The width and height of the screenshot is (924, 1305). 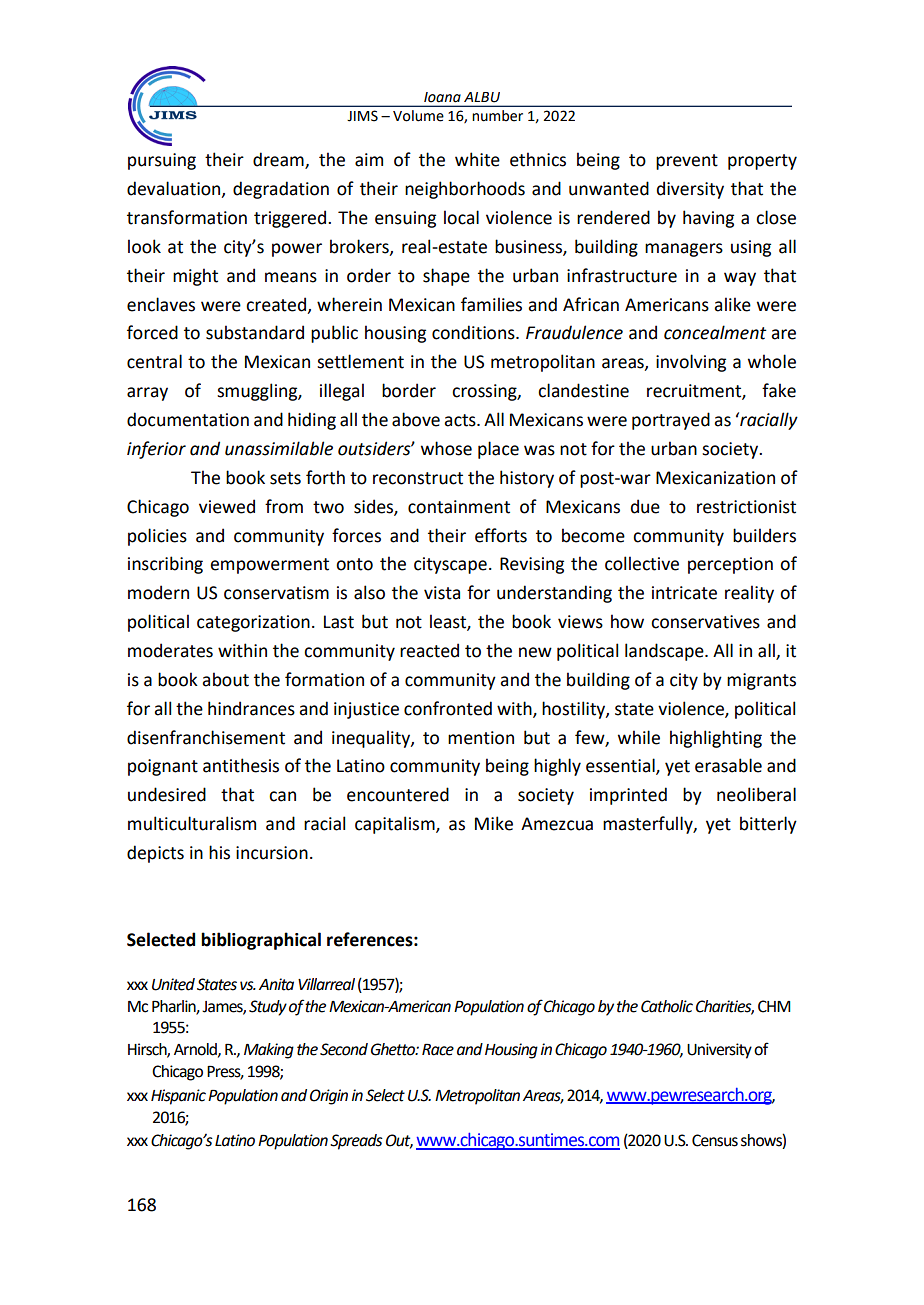 I want to click on antithesis, so click(x=241, y=765).
